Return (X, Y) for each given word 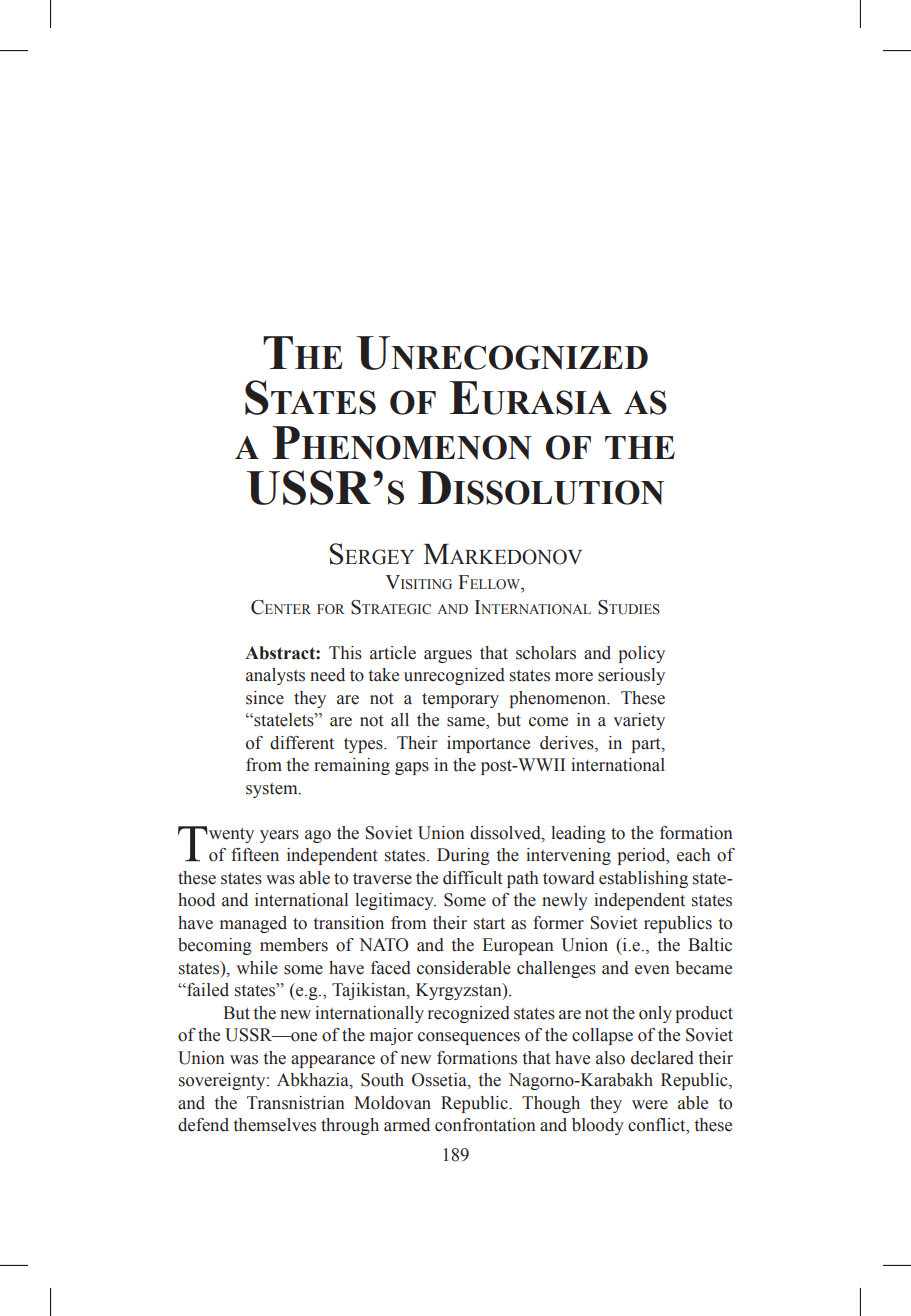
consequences (469, 1038)
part (647, 745)
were (650, 1105)
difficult (472, 878)
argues (448, 656)
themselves (275, 1125)
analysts (275, 676)
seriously (631, 676)
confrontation (485, 1125)
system (273, 790)
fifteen (255, 855)
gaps (412, 768)
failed (207, 990)
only (655, 1014)
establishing (643, 879)
